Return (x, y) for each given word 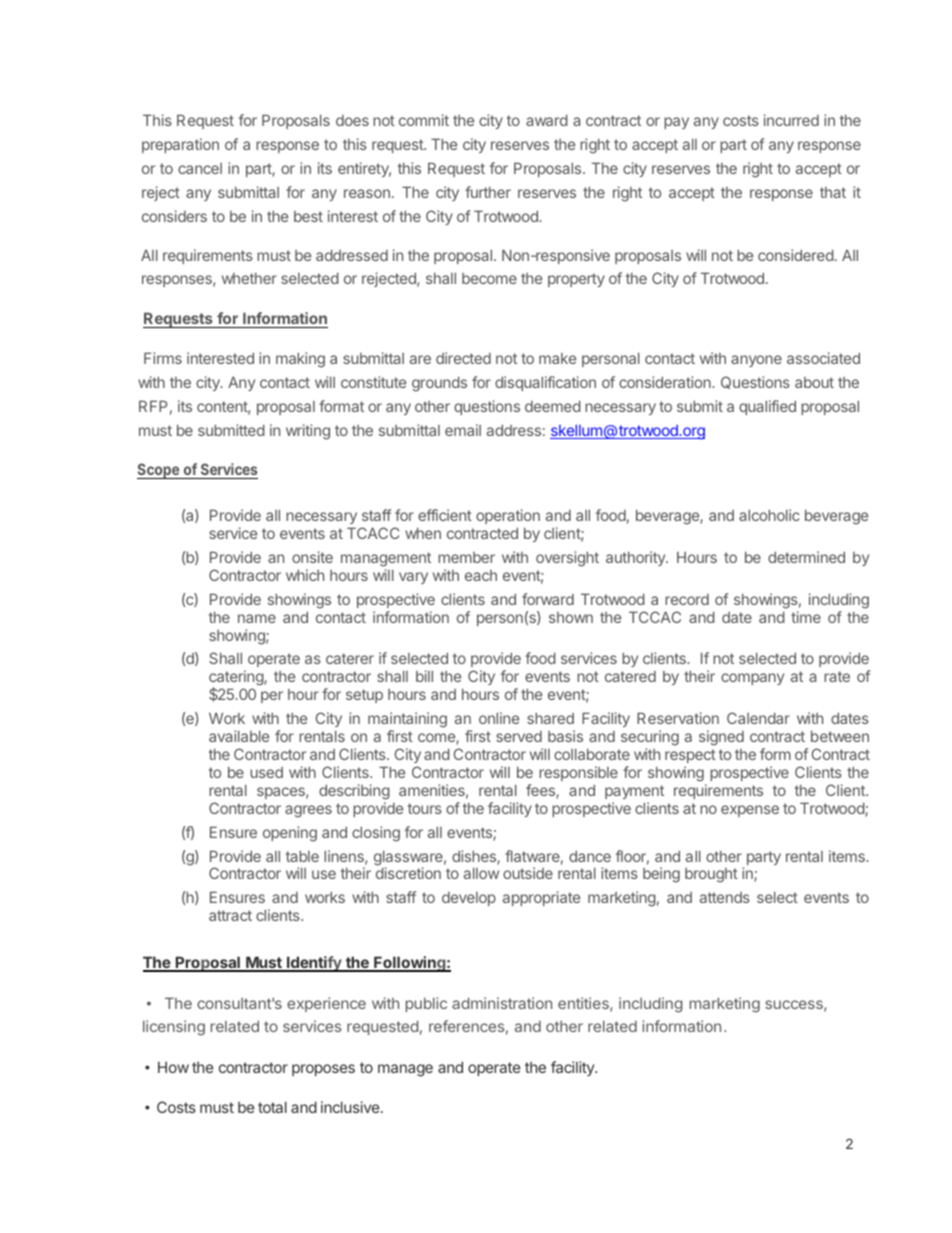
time (806, 617)
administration (502, 1003)
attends (725, 897)
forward (548, 599)
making (300, 360)
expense (750, 811)
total (272, 1107)
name (257, 618)
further (488, 192)
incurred (791, 120)
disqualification (545, 383)
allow (481, 873)
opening (290, 834)
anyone (756, 361)
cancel (200, 168)
